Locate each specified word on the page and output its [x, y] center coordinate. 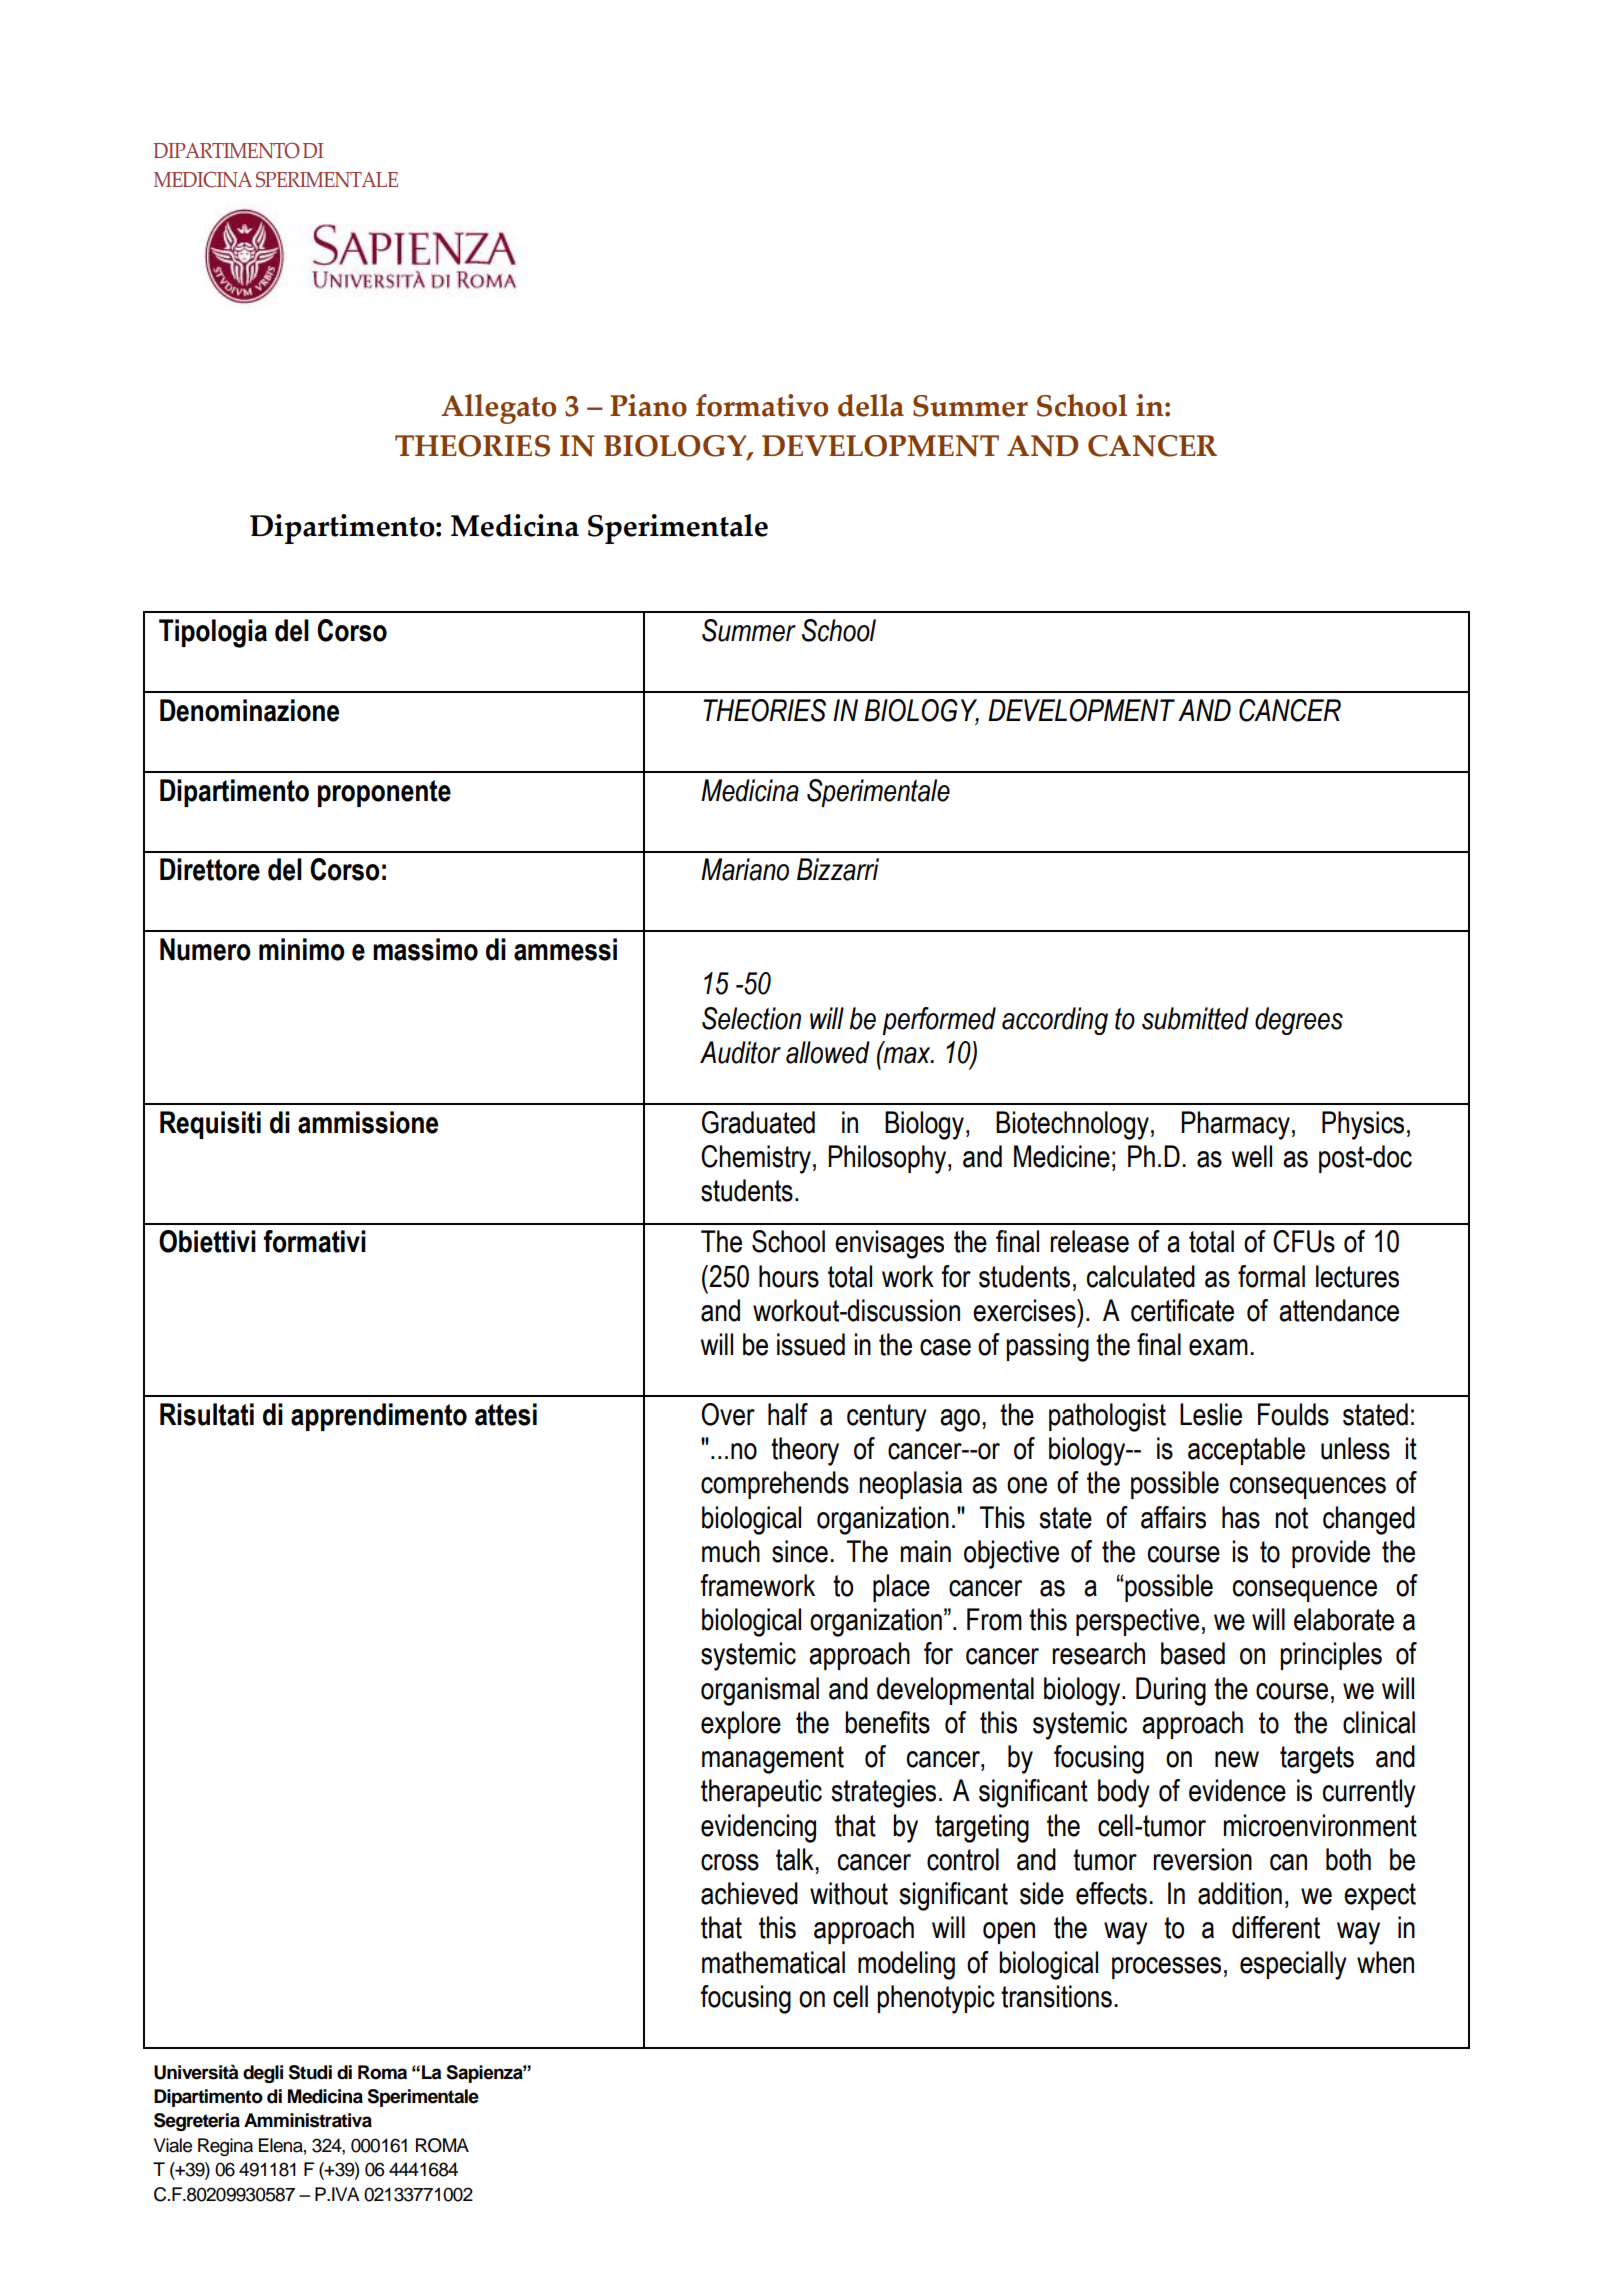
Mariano [745, 869]
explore [741, 1725]
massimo [425, 949]
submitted [1195, 1018]
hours [789, 1276]
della [871, 405]
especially [1293, 1965]
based [1193, 1653]
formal [1271, 1276]
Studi [310, 2072]
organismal [760, 1691]
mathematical [773, 1962]
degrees [1299, 1021]
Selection [751, 1018]
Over [728, 1414]
